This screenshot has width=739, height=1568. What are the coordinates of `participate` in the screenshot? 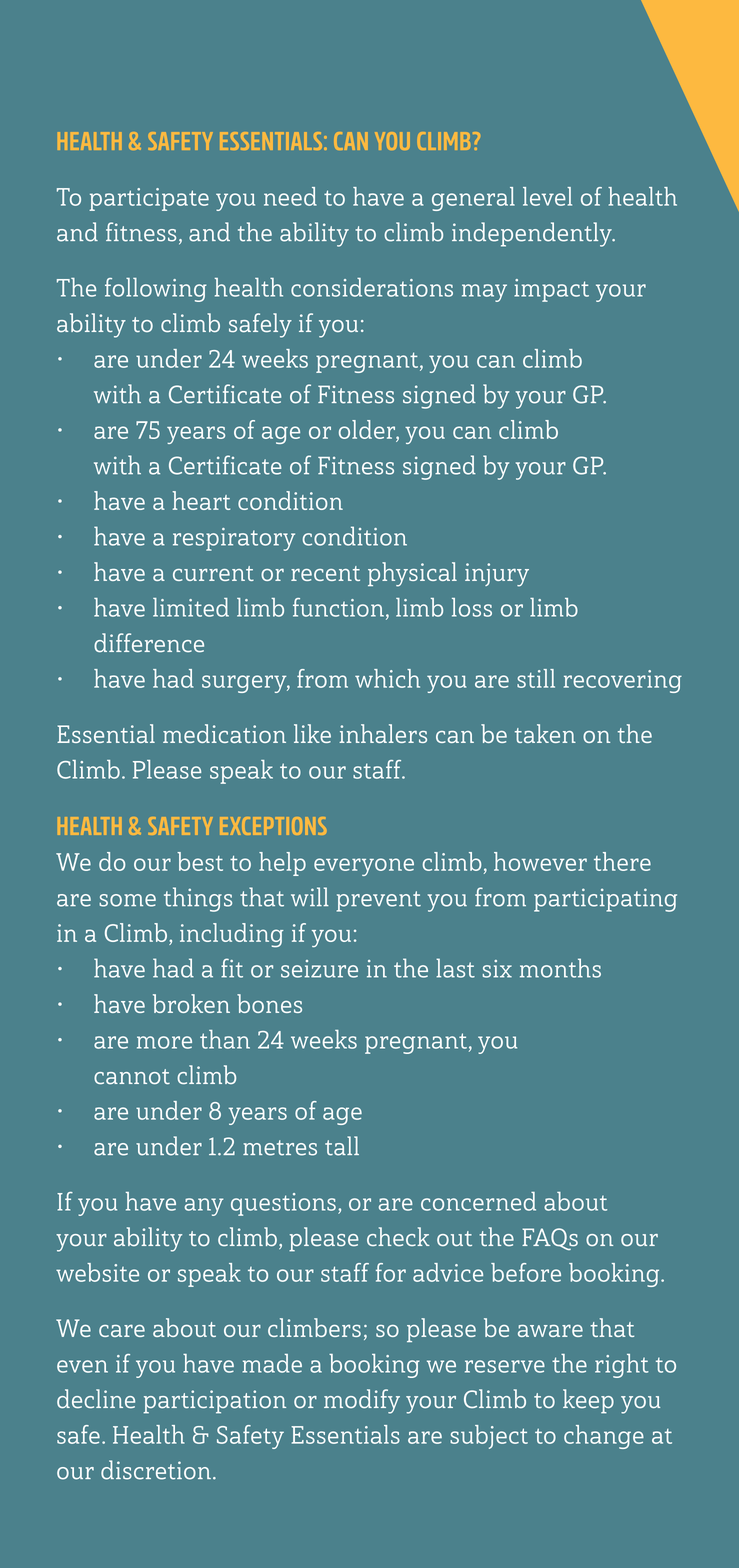 It's located at (149, 199).
